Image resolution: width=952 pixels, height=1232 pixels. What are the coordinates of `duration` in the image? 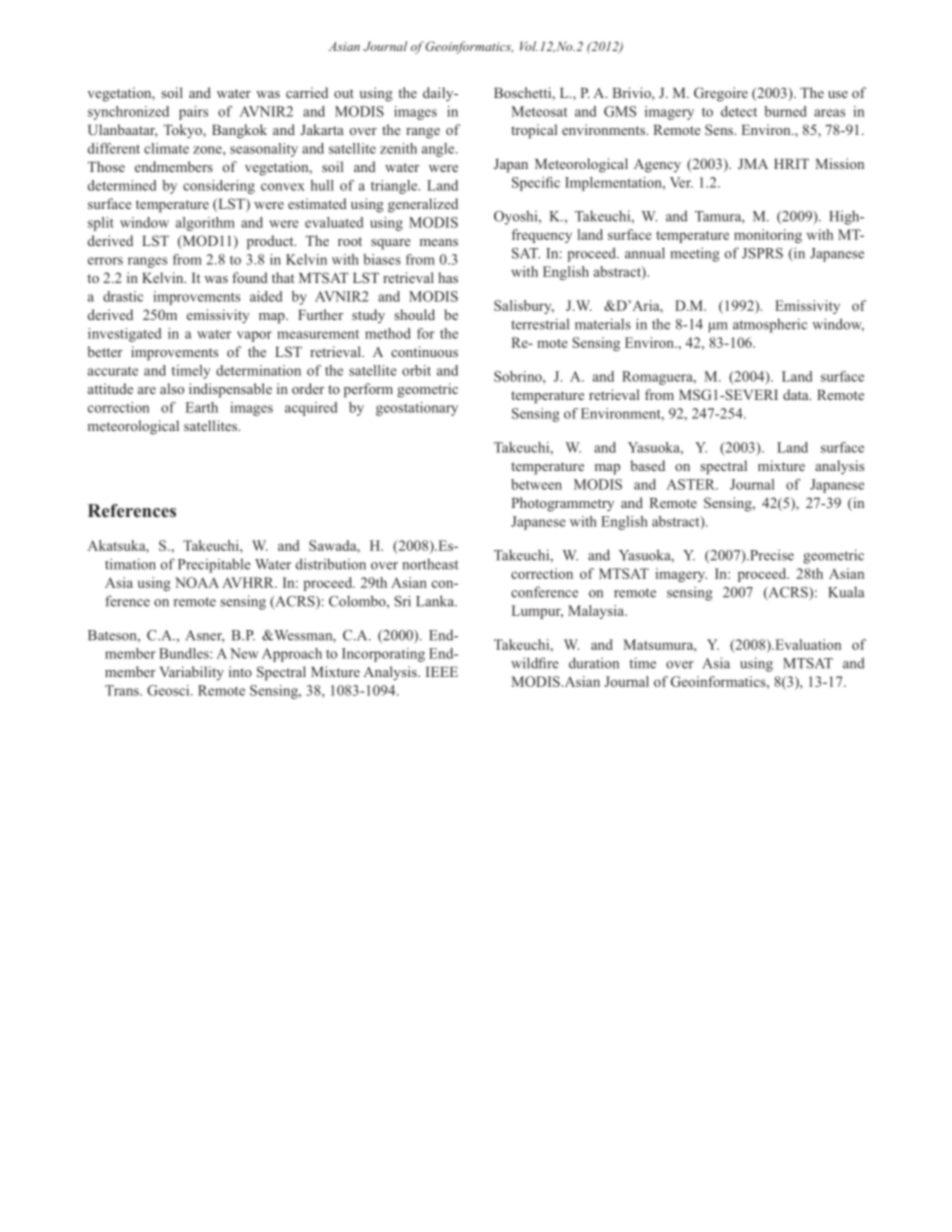 It's located at (594, 663).
